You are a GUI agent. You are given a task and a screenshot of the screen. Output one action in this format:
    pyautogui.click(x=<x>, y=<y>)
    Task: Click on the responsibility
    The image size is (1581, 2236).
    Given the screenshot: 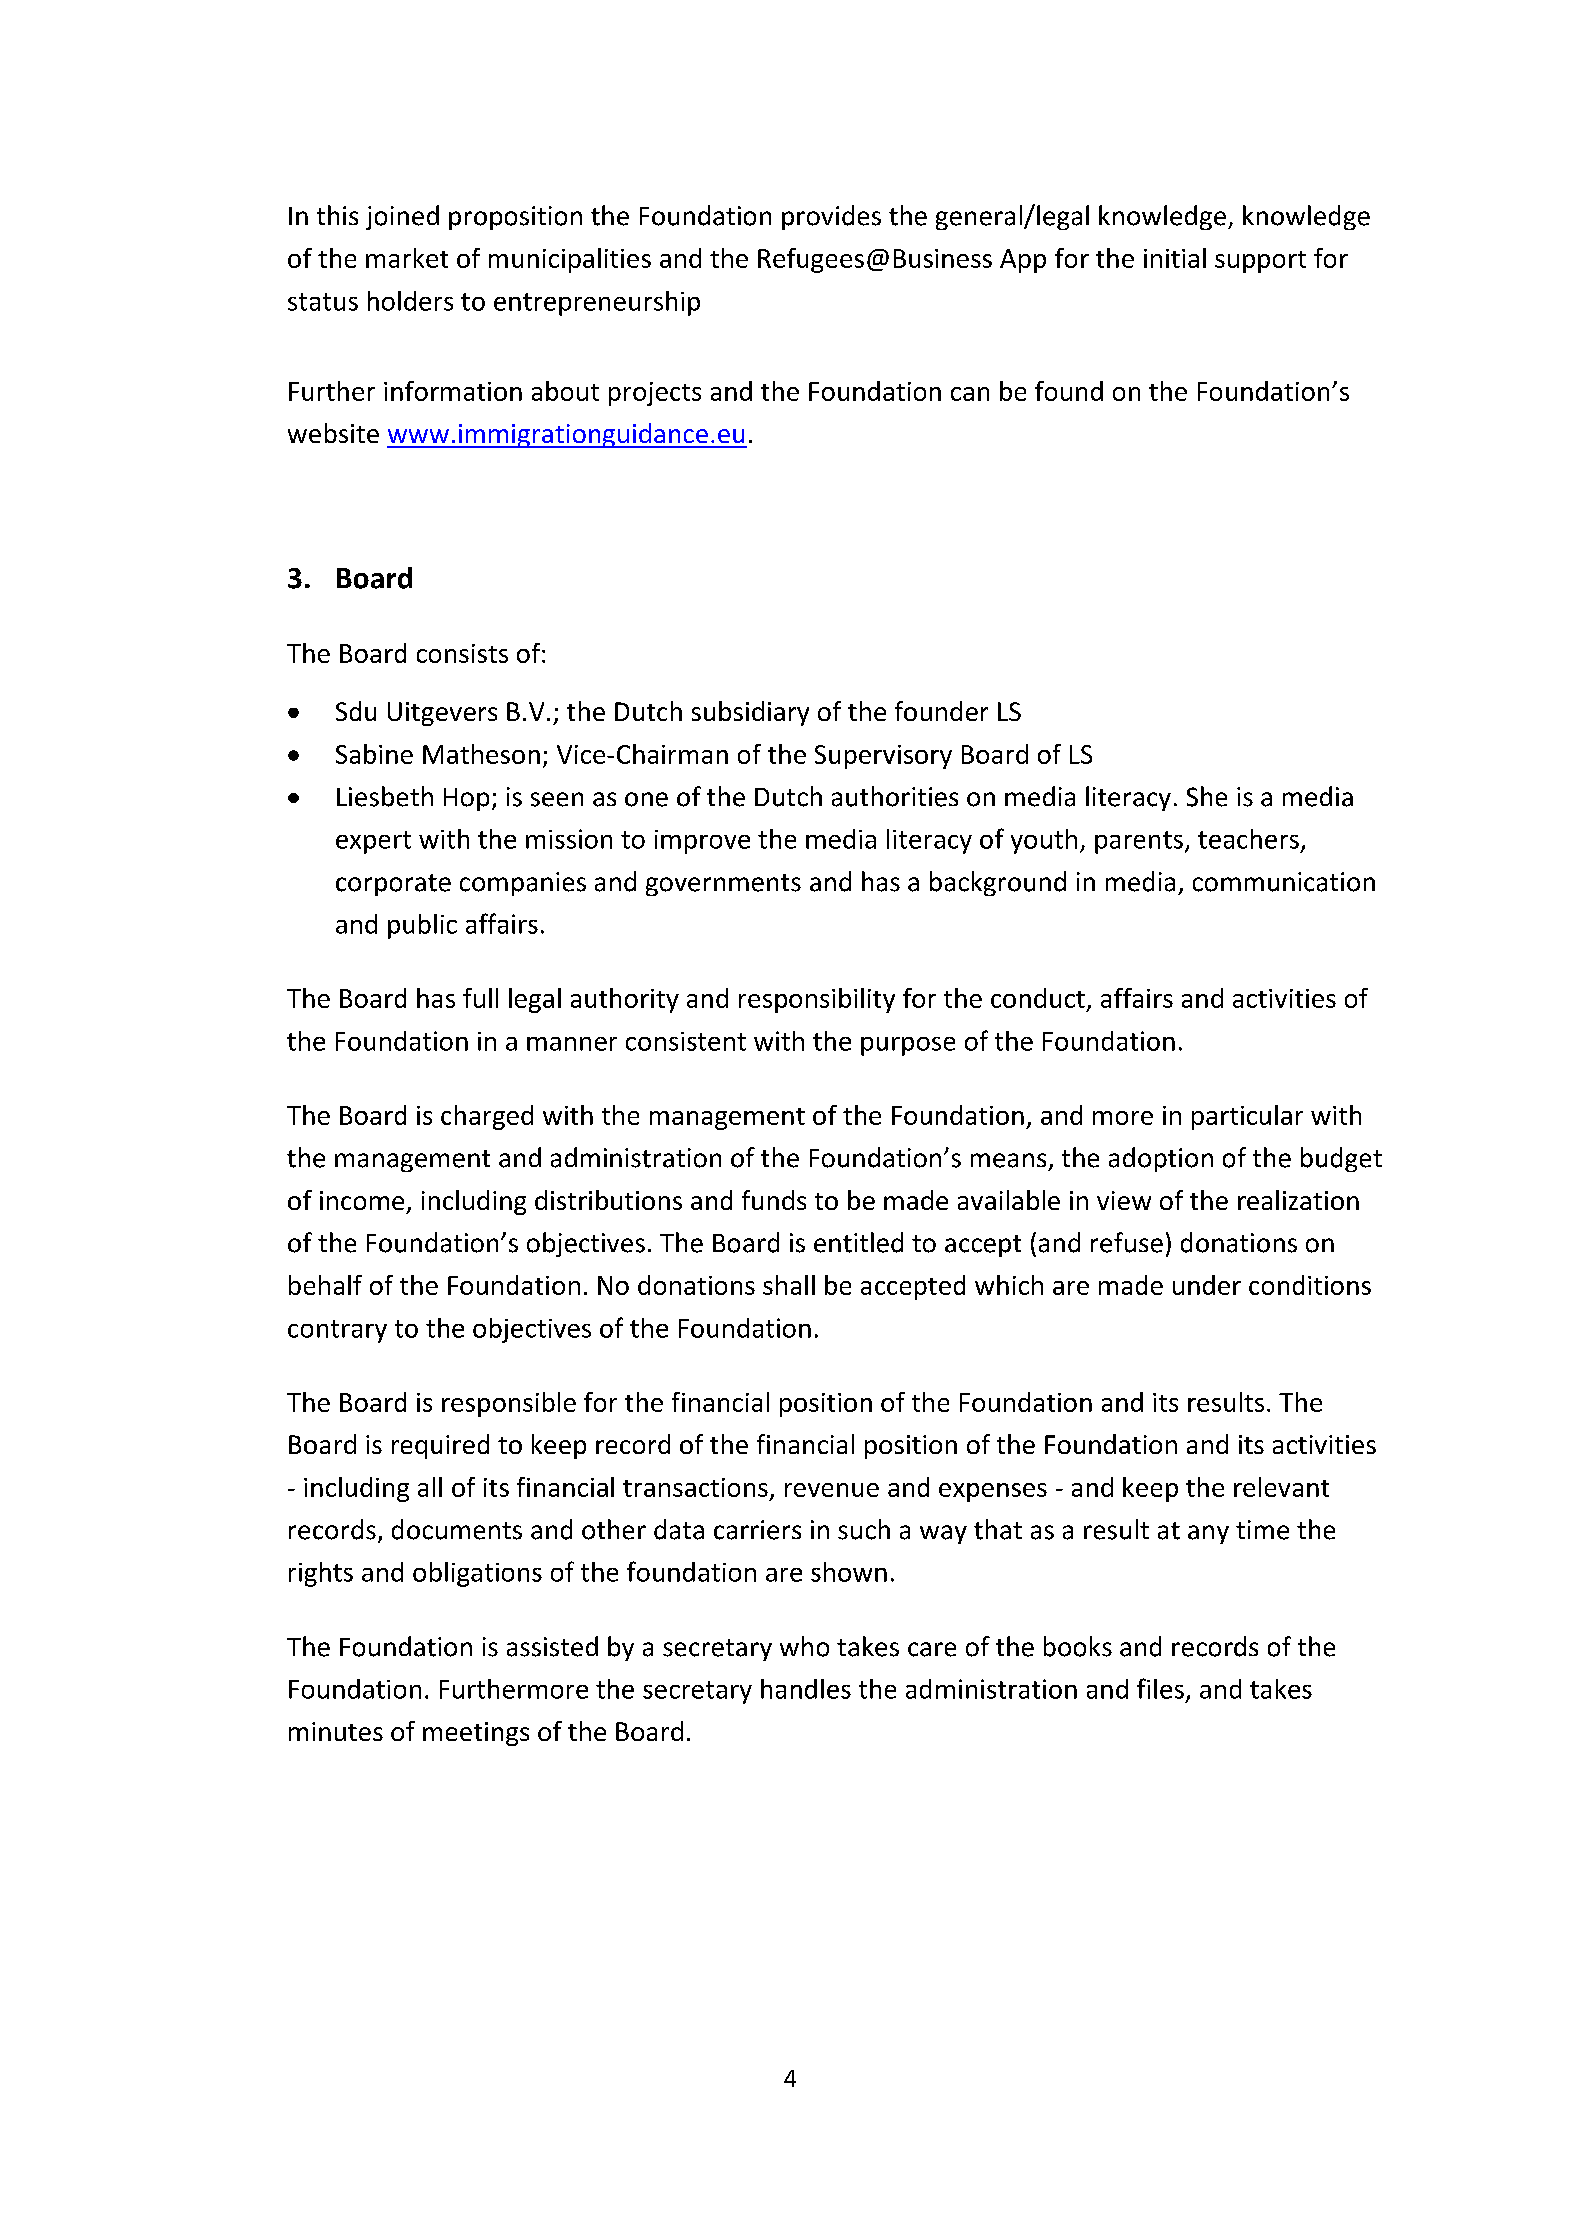 What is the action you would take?
    pyautogui.click(x=817, y=1000)
